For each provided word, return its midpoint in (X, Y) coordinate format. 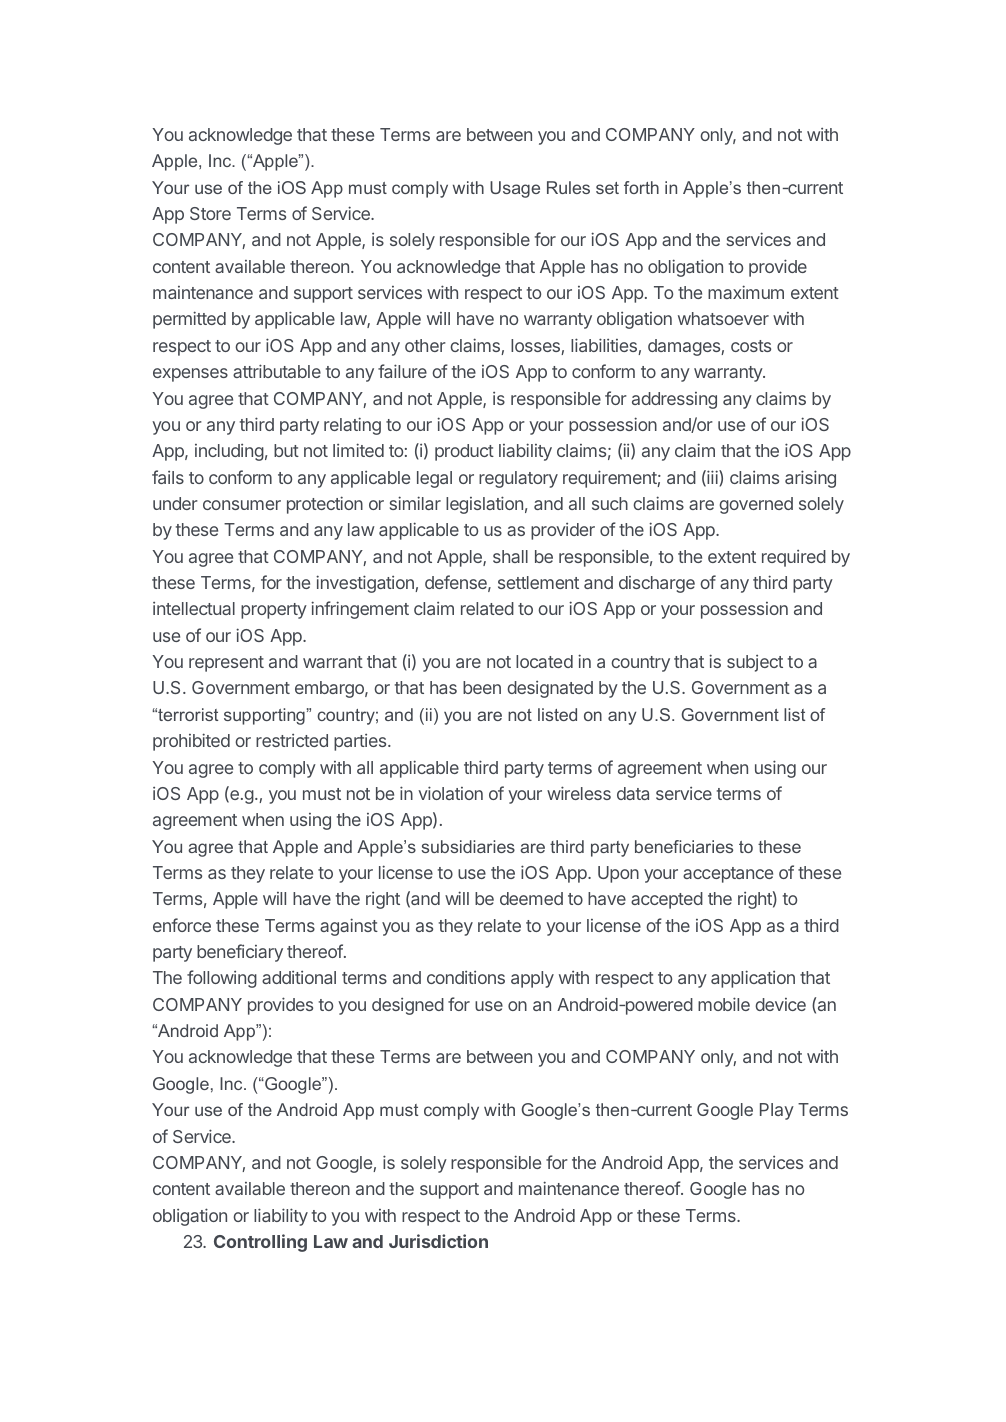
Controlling (260, 1243)
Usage (515, 189)
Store (210, 213)
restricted (292, 740)
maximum (746, 292)
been (482, 687)
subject (755, 663)
